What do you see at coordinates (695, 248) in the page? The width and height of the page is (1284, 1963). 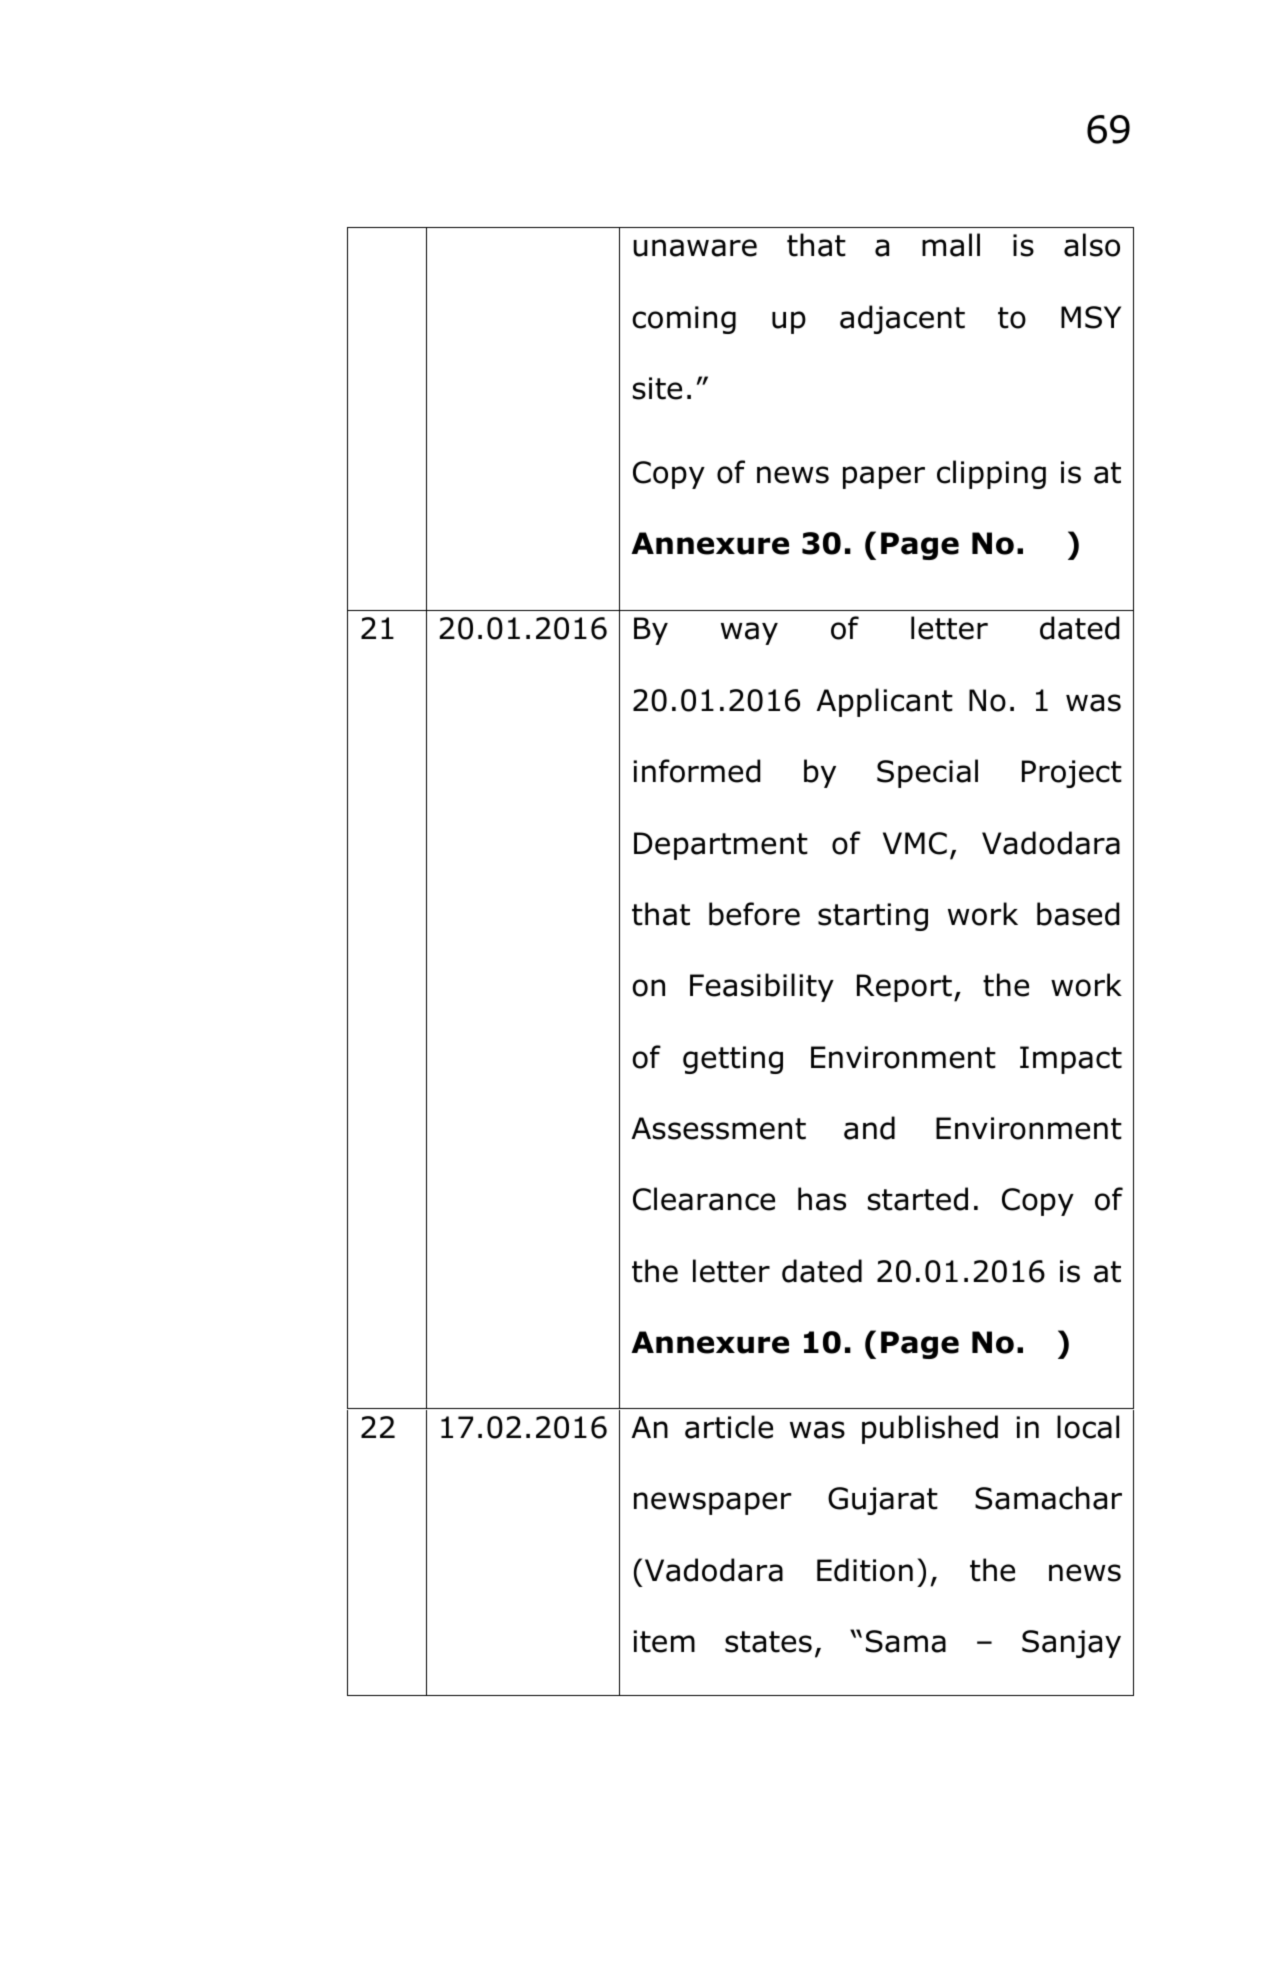 I see `unaware` at bounding box center [695, 248].
